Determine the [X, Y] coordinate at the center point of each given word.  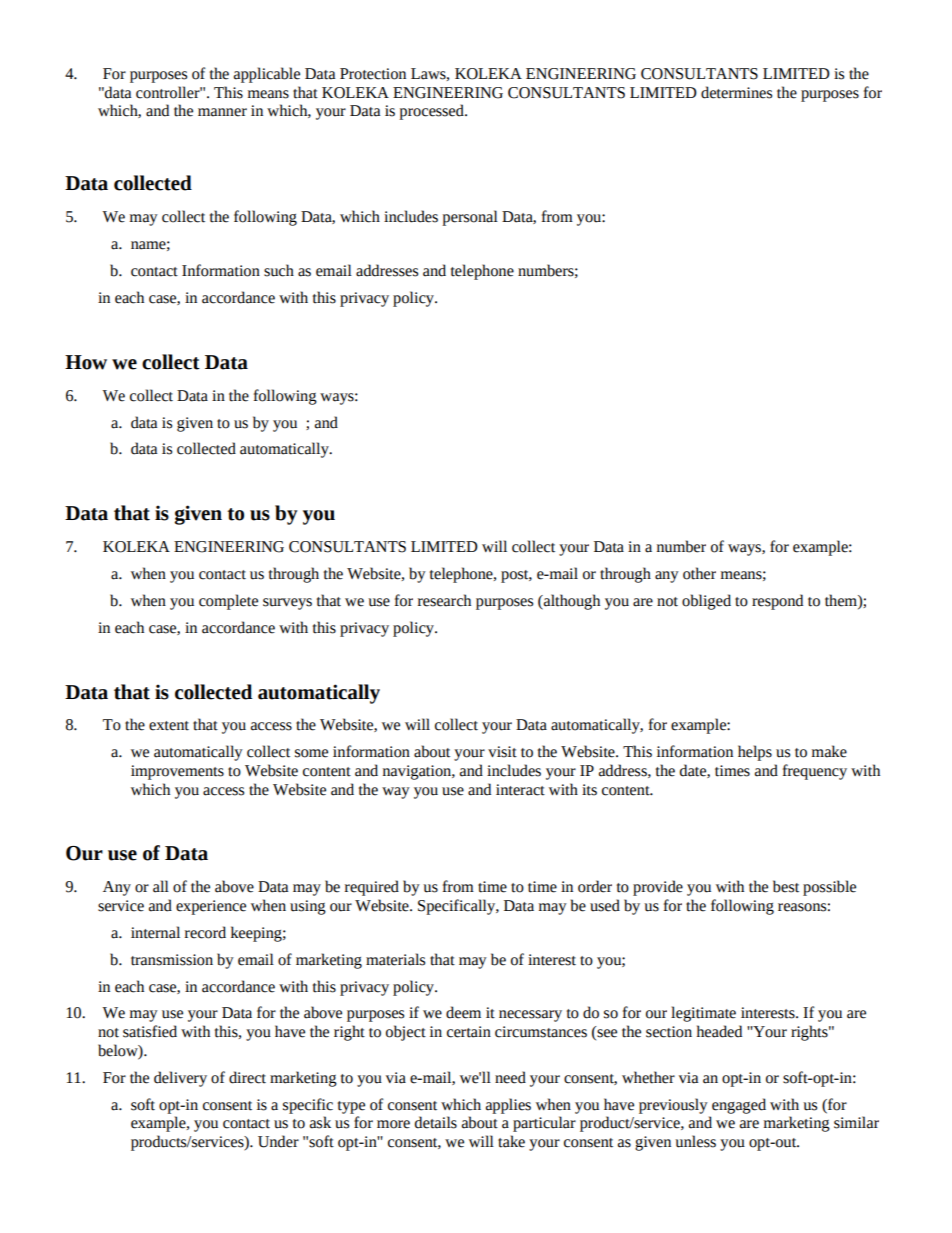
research [444, 600]
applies [508, 1106]
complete [228, 602]
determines [736, 92]
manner [222, 112]
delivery [180, 1079]
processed [432, 112]
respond [777, 602]
